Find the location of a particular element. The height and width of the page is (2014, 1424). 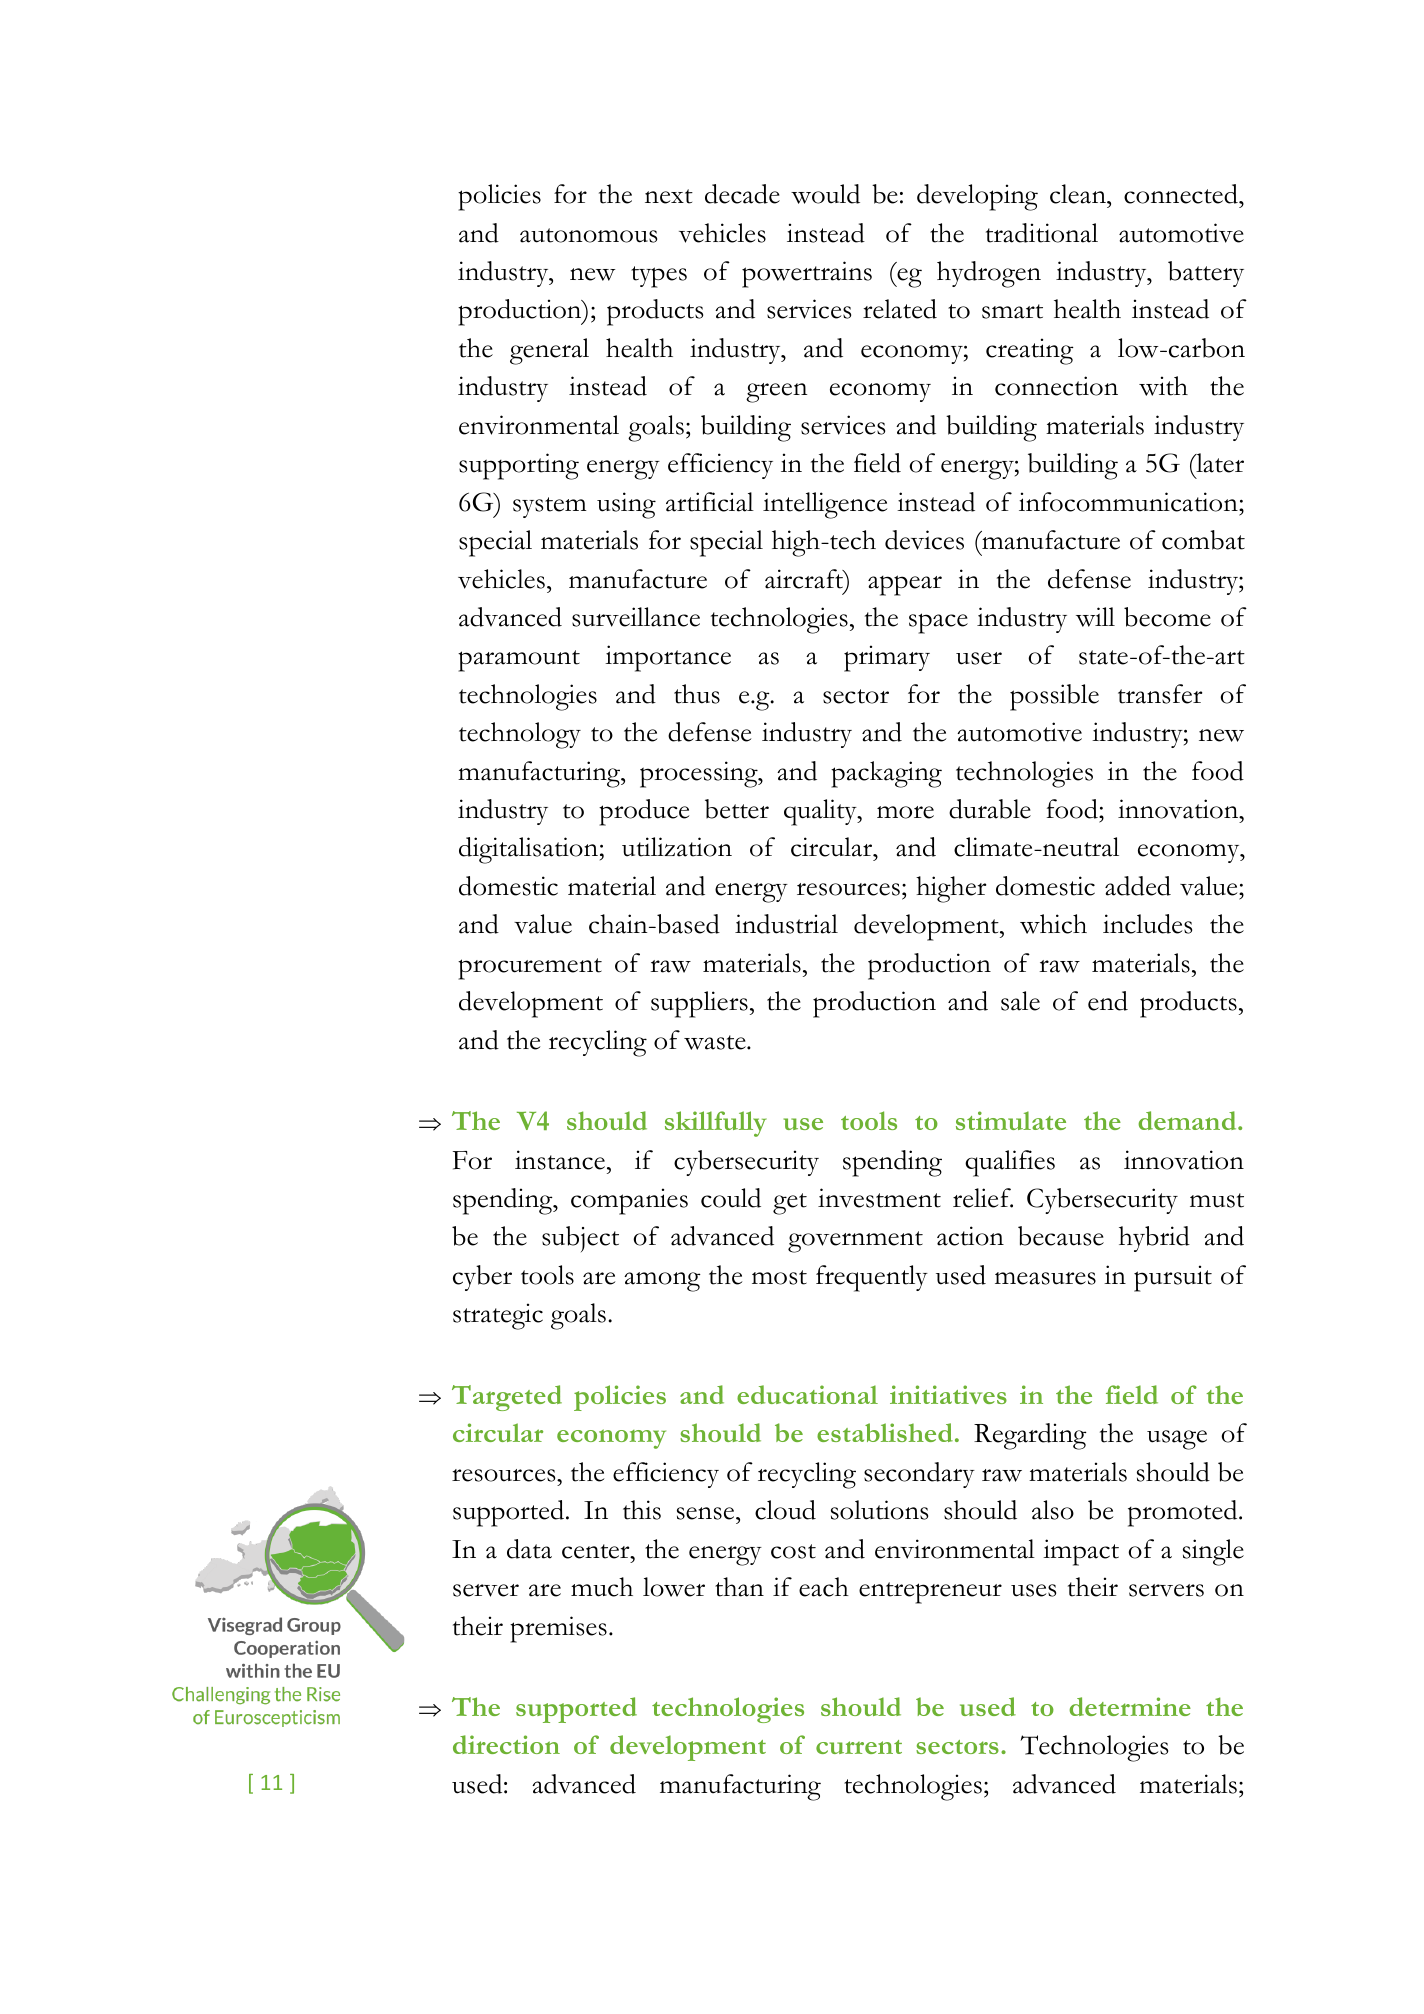

would is located at coordinates (825, 194).
